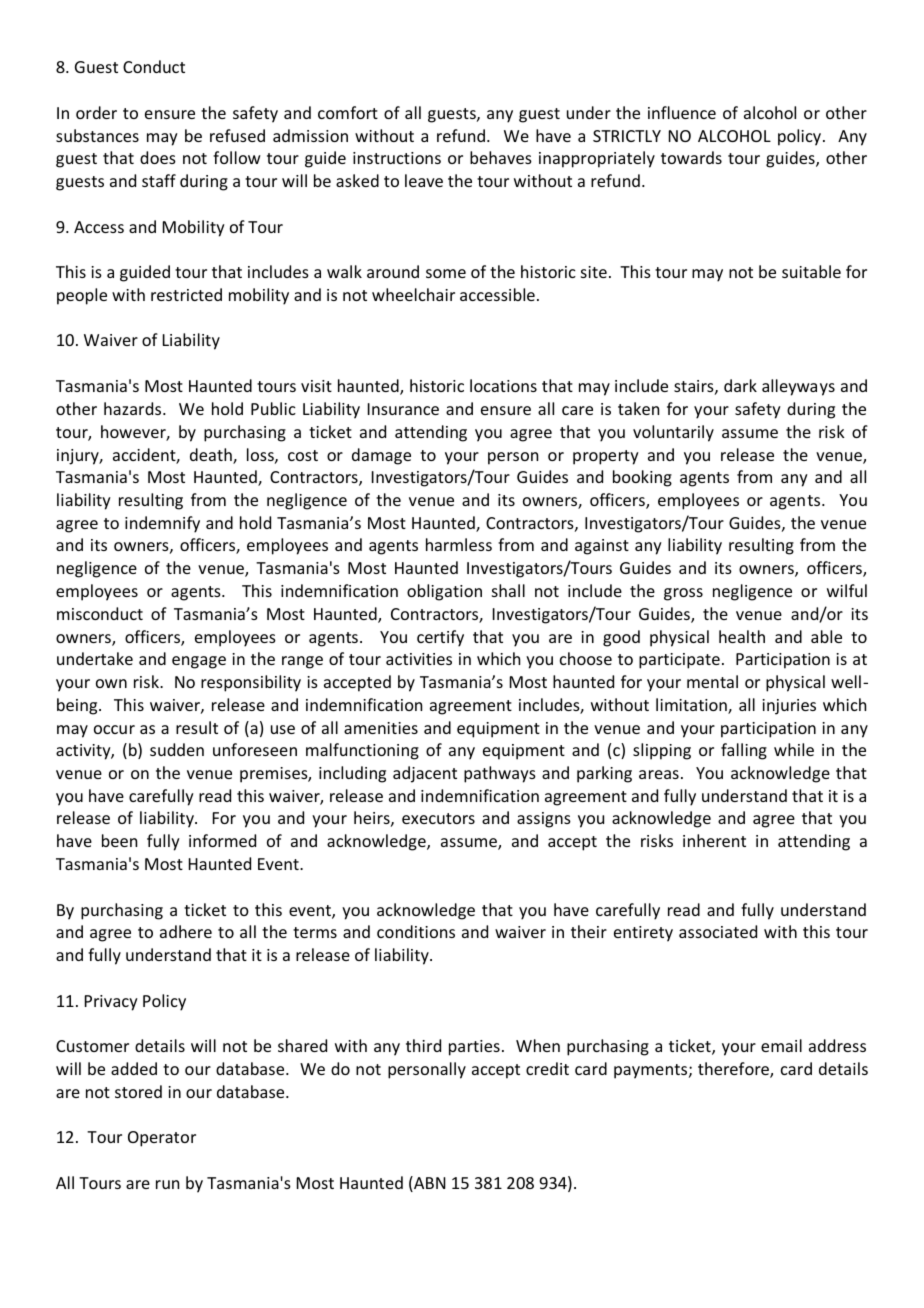 This document has width=924, height=1308. What do you see at coordinates (503, 385) in the document?
I see `locations` at bounding box center [503, 385].
